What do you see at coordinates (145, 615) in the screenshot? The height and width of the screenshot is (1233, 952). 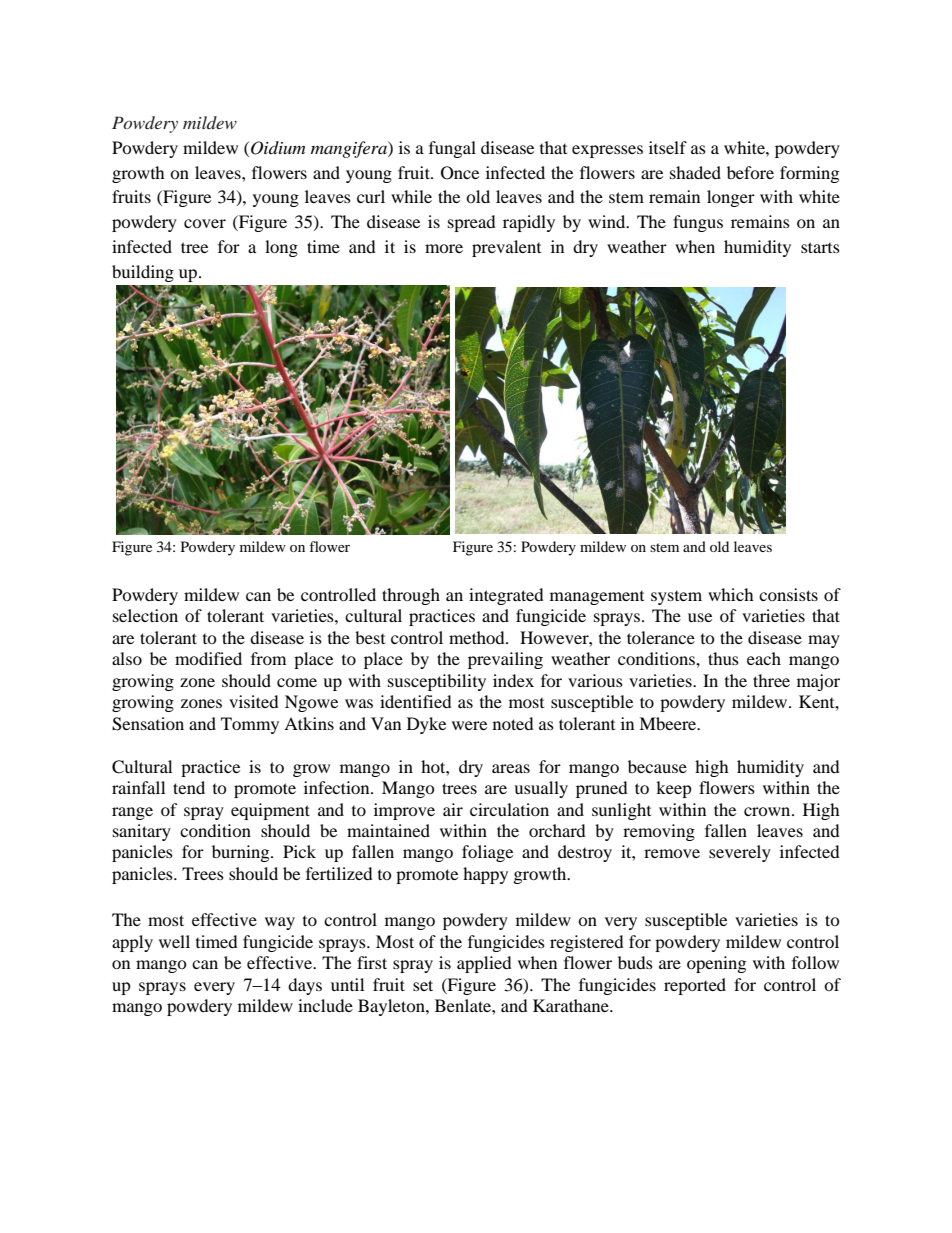 I see `selection` at bounding box center [145, 615].
